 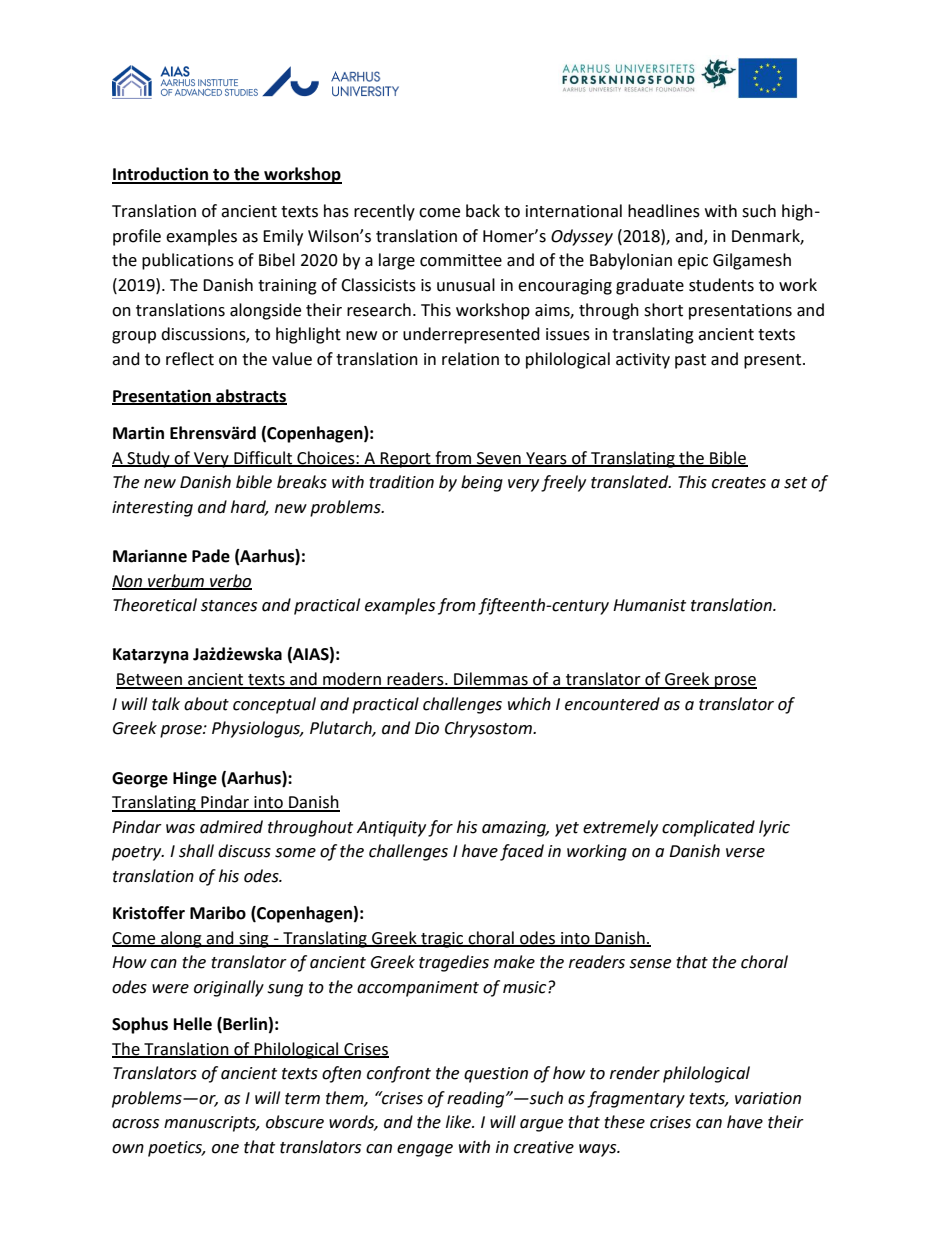 What do you see at coordinates (225, 1149) in the screenshot?
I see `one` at bounding box center [225, 1149].
